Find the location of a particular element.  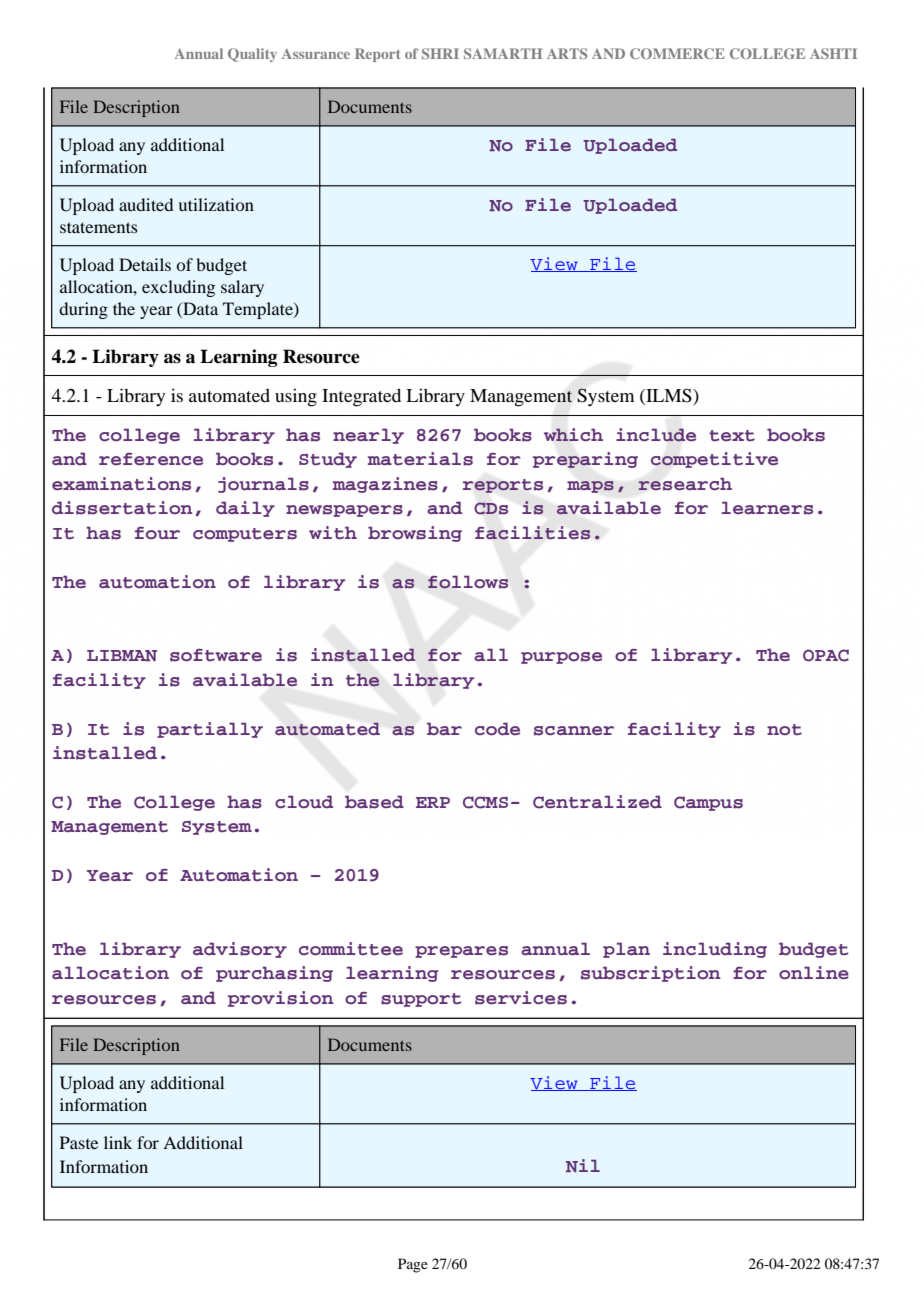

Quality is located at coordinates (252, 55).
